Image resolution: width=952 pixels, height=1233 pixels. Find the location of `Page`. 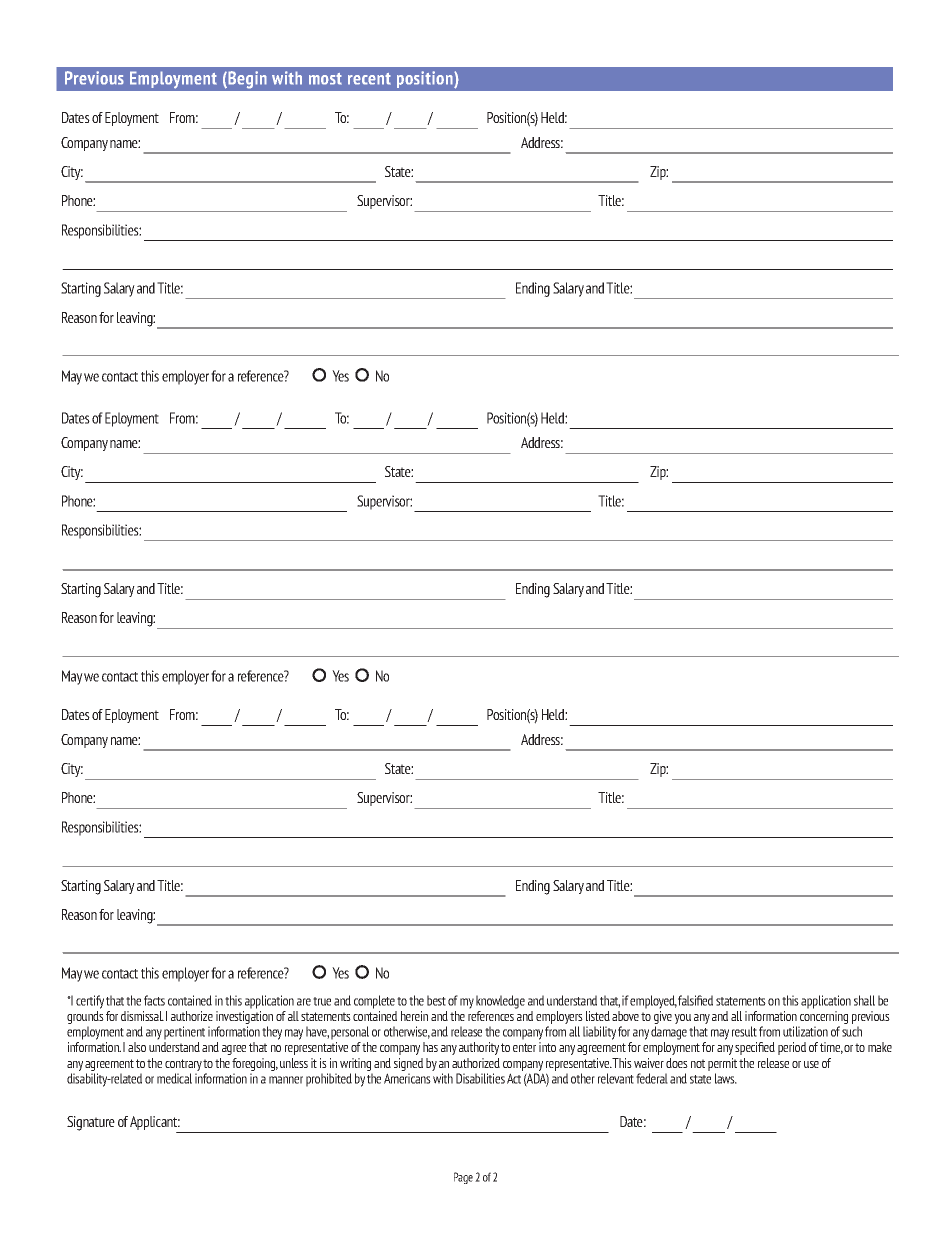

Page is located at coordinates (463, 1178).
